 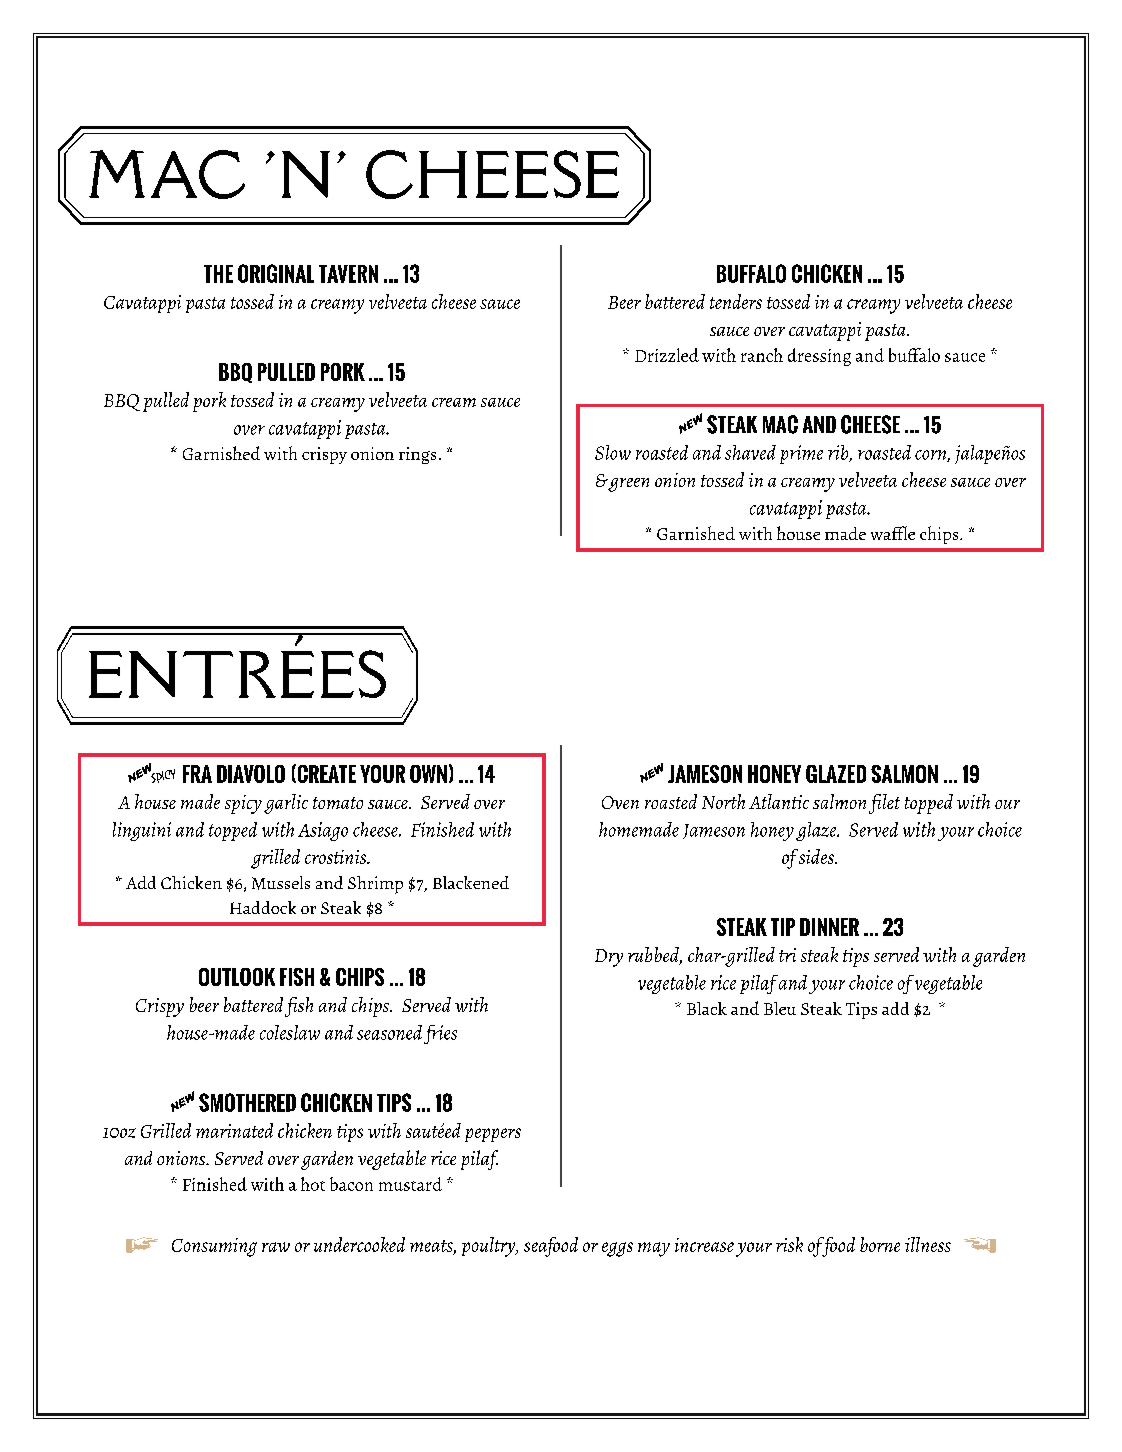 What do you see at coordinates (780, 1008) in the screenshot?
I see `Bleu` at bounding box center [780, 1008].
